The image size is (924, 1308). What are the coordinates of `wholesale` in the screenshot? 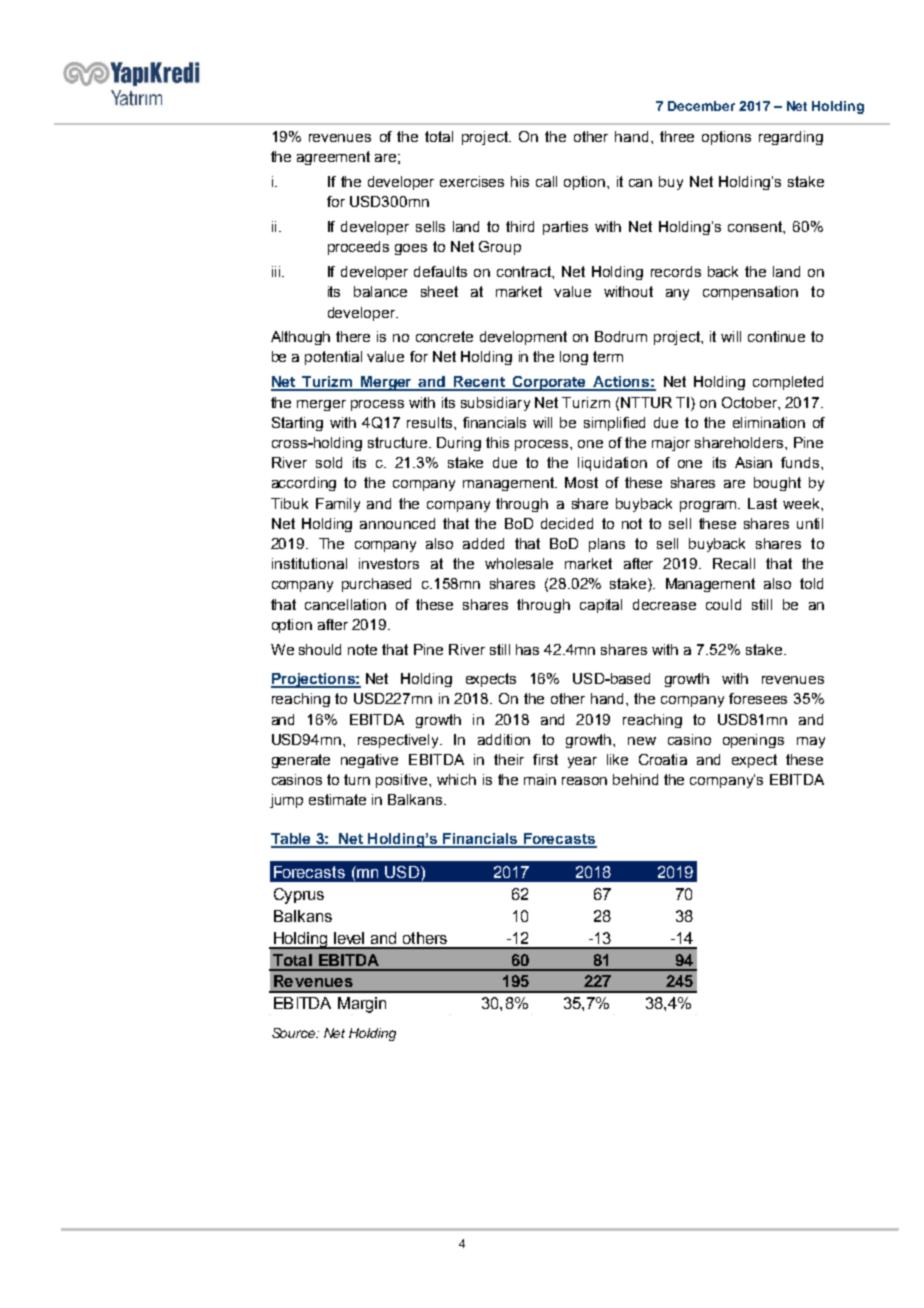 It's located at (519, 563).
